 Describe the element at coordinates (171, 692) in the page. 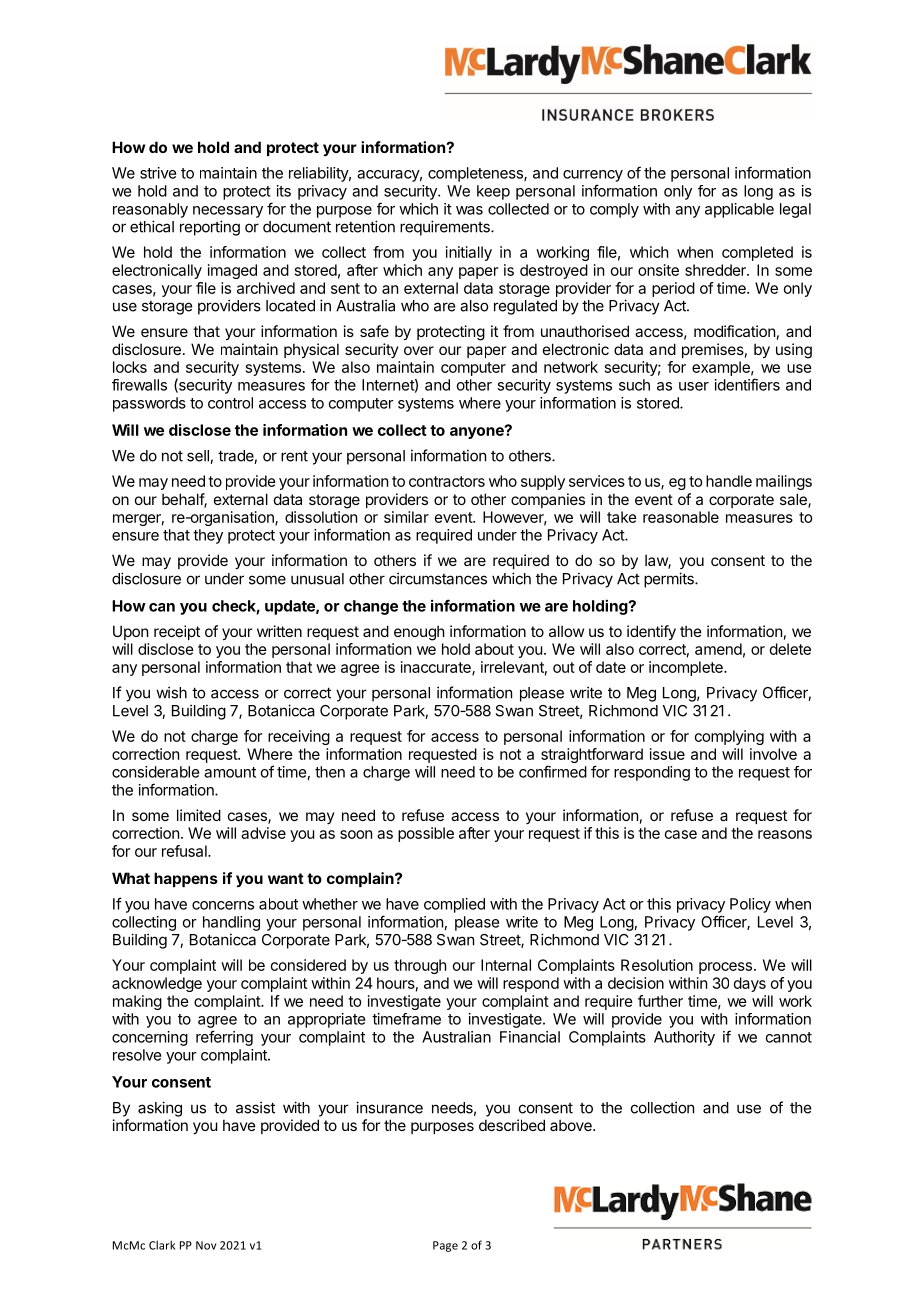

I see `wish` at that location.
